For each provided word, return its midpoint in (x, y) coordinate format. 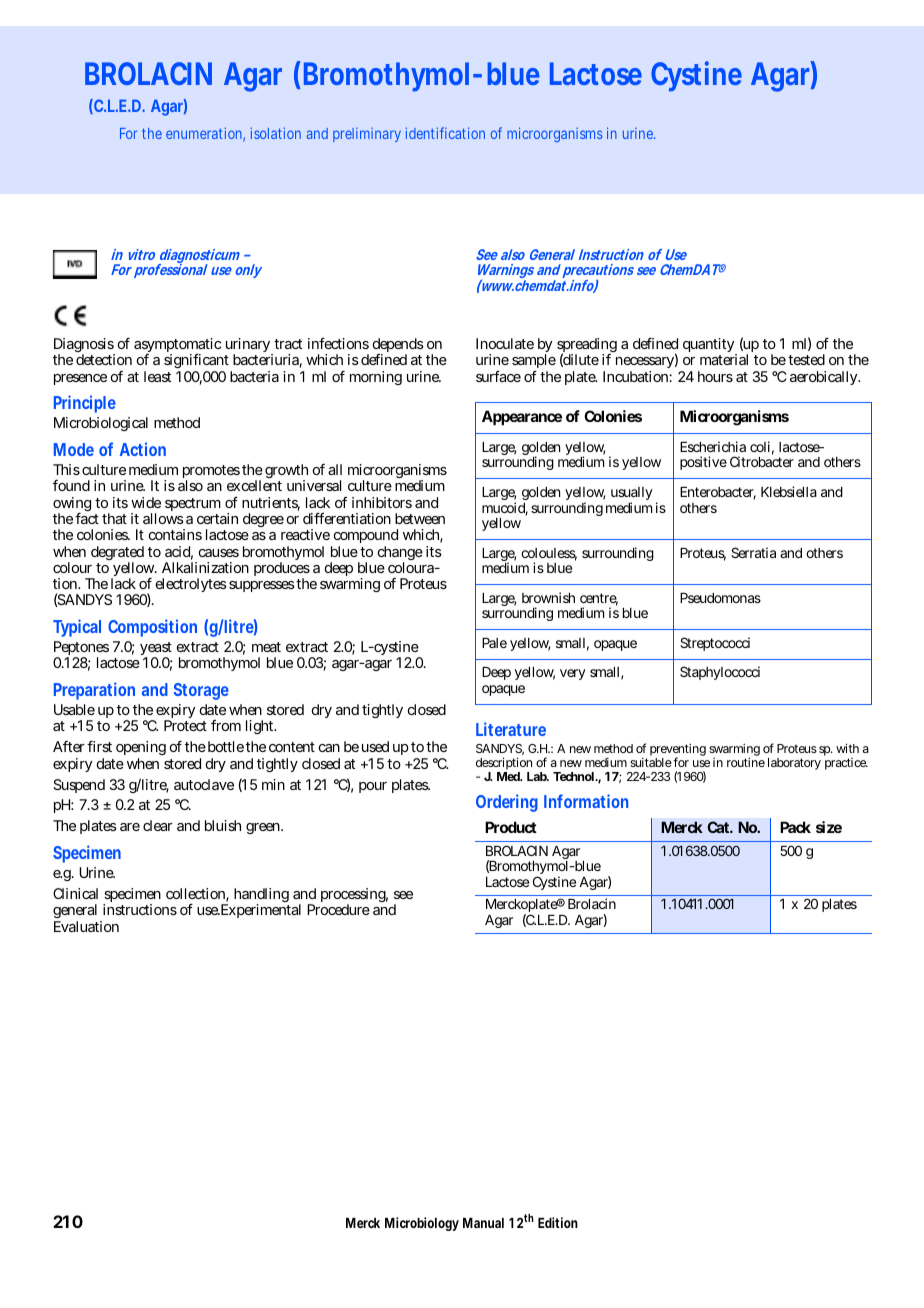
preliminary (367, 134)
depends (398, 346)
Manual (483, 1223)
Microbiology (422, 1224)
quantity (708, 347)
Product (511, 827)
